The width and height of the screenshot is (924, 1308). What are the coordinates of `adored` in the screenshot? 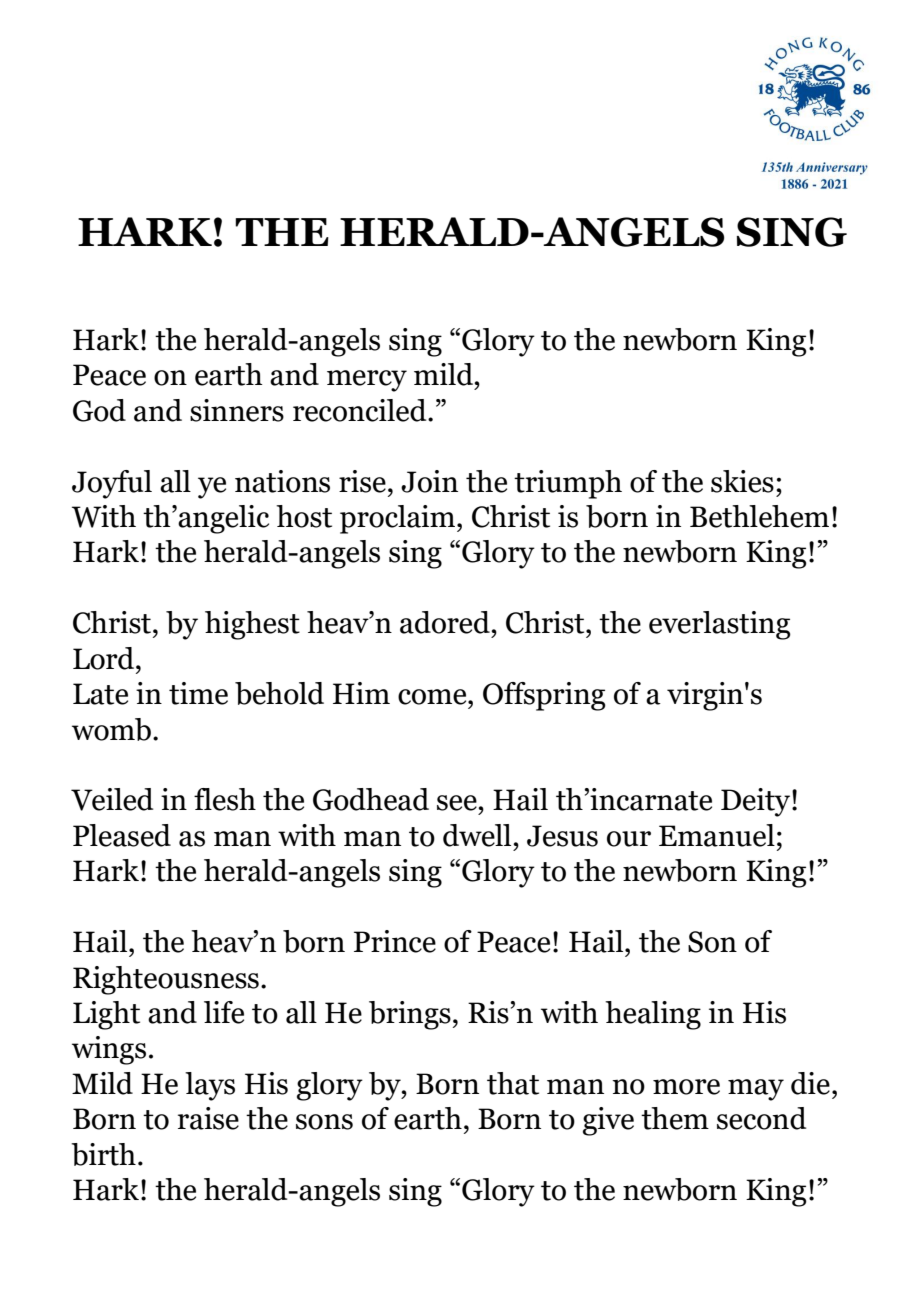 It's located at (446, 622).
